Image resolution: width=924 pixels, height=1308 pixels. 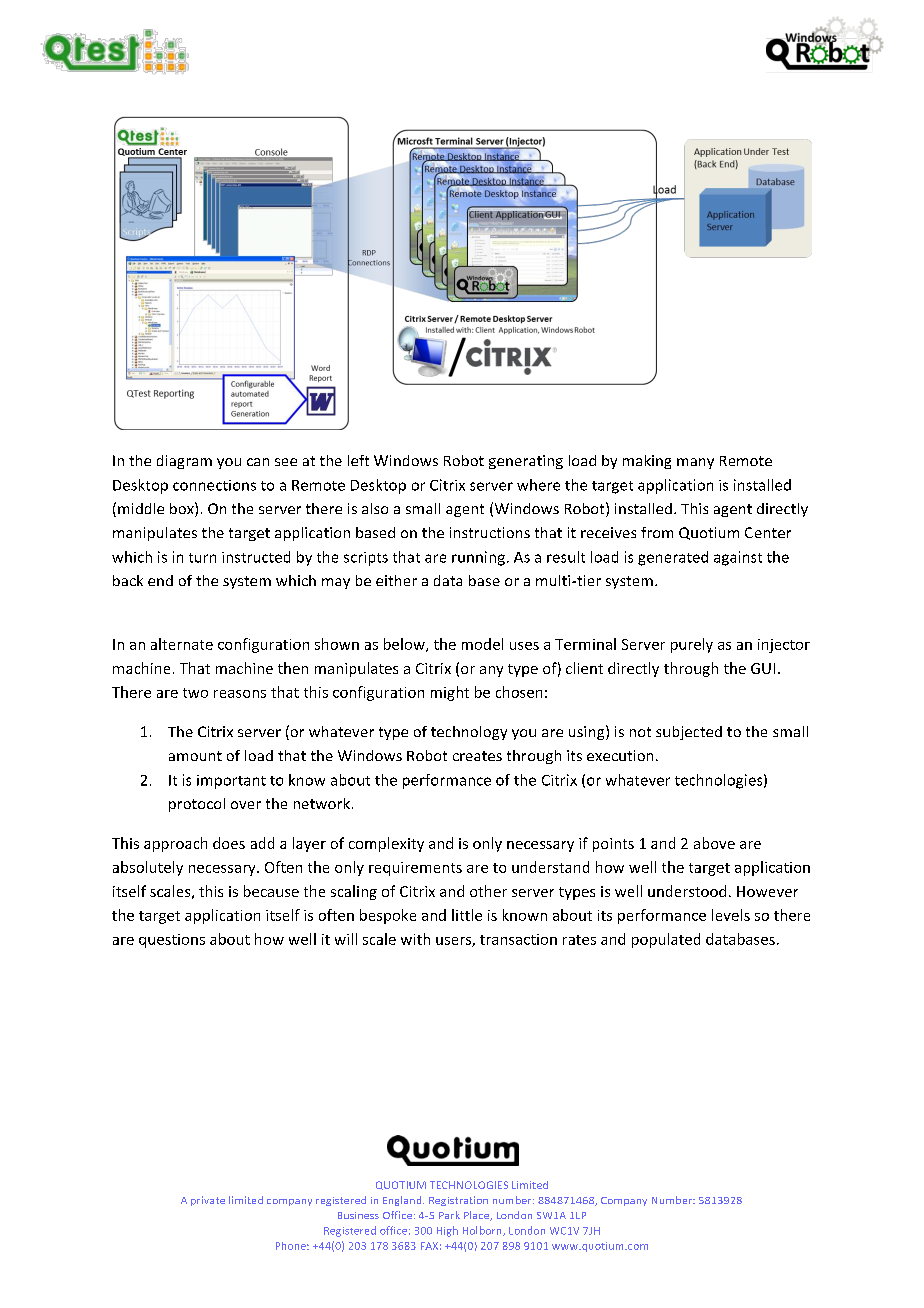 I want to click on requirements, so click(x=415, y=869).
